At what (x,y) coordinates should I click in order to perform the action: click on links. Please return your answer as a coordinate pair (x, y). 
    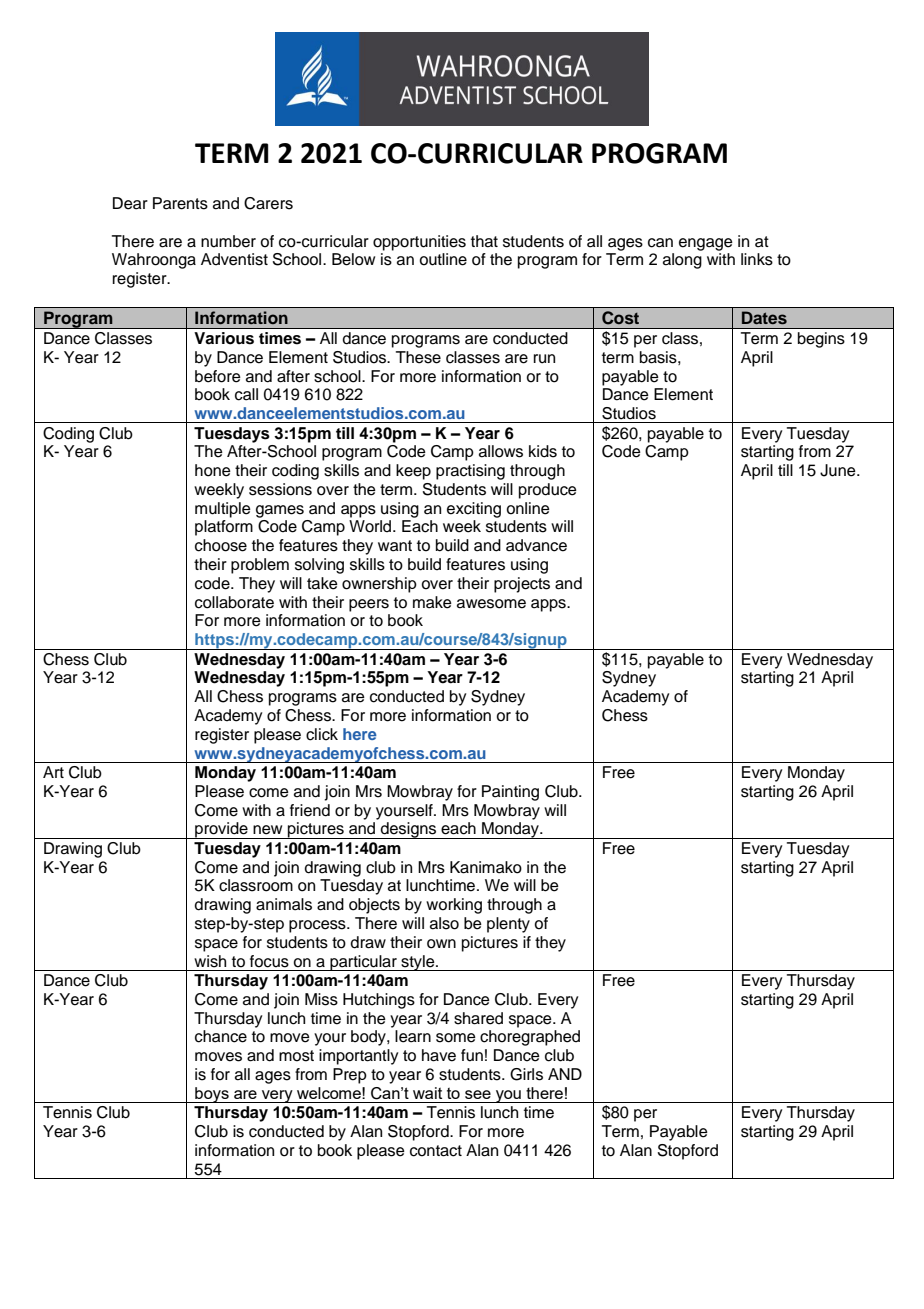
    Looking at the image, I should click on (757, 259).
